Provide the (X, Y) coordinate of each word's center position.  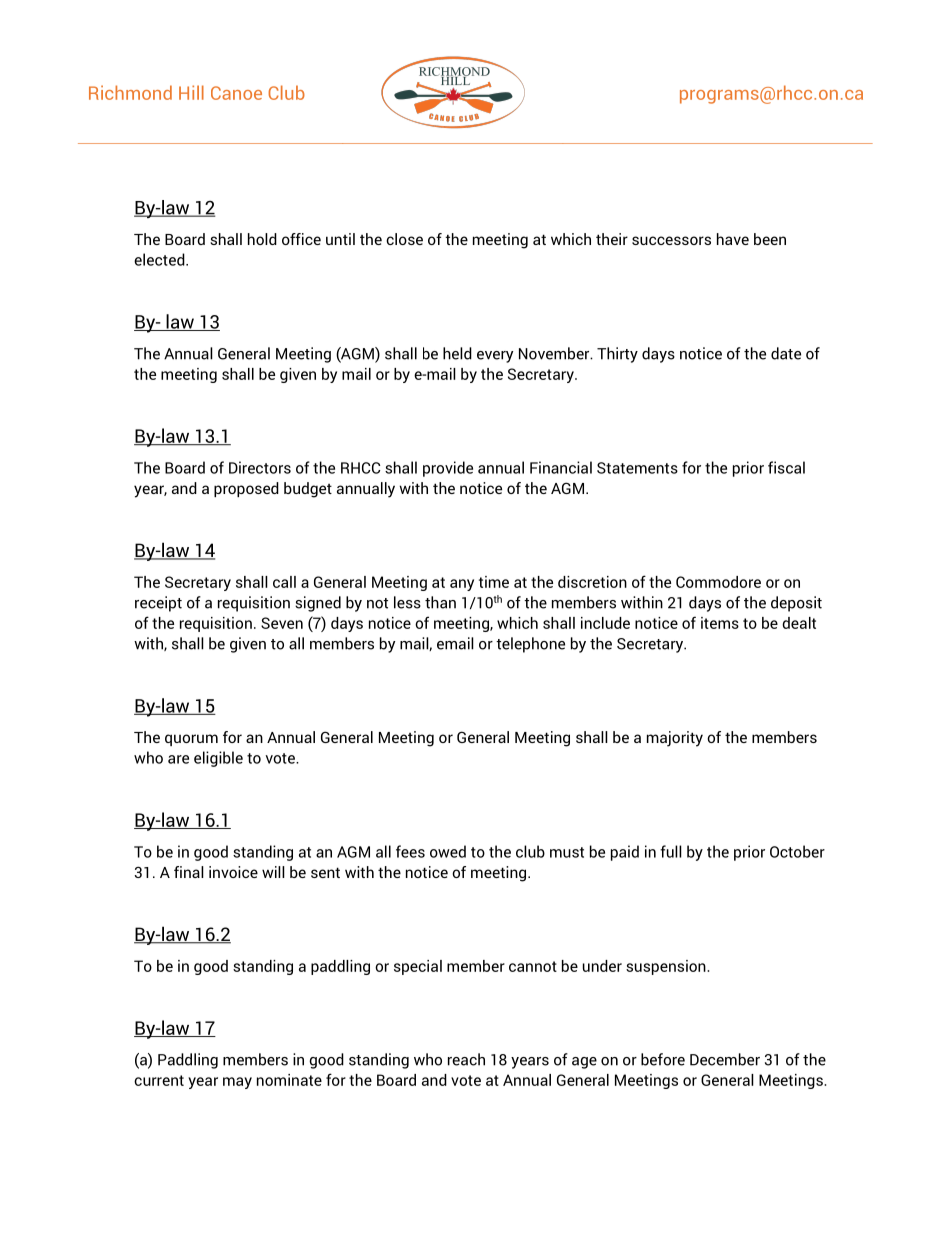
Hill (191, 92)
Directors (260, 467)
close (404, 239)
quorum (191, 740)
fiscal (786, 467)
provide (448, 469)
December (725, 1059)
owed (448, 851)
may (237, 1083)
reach (466, 1059)
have (733, 239)
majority (675, 739)
